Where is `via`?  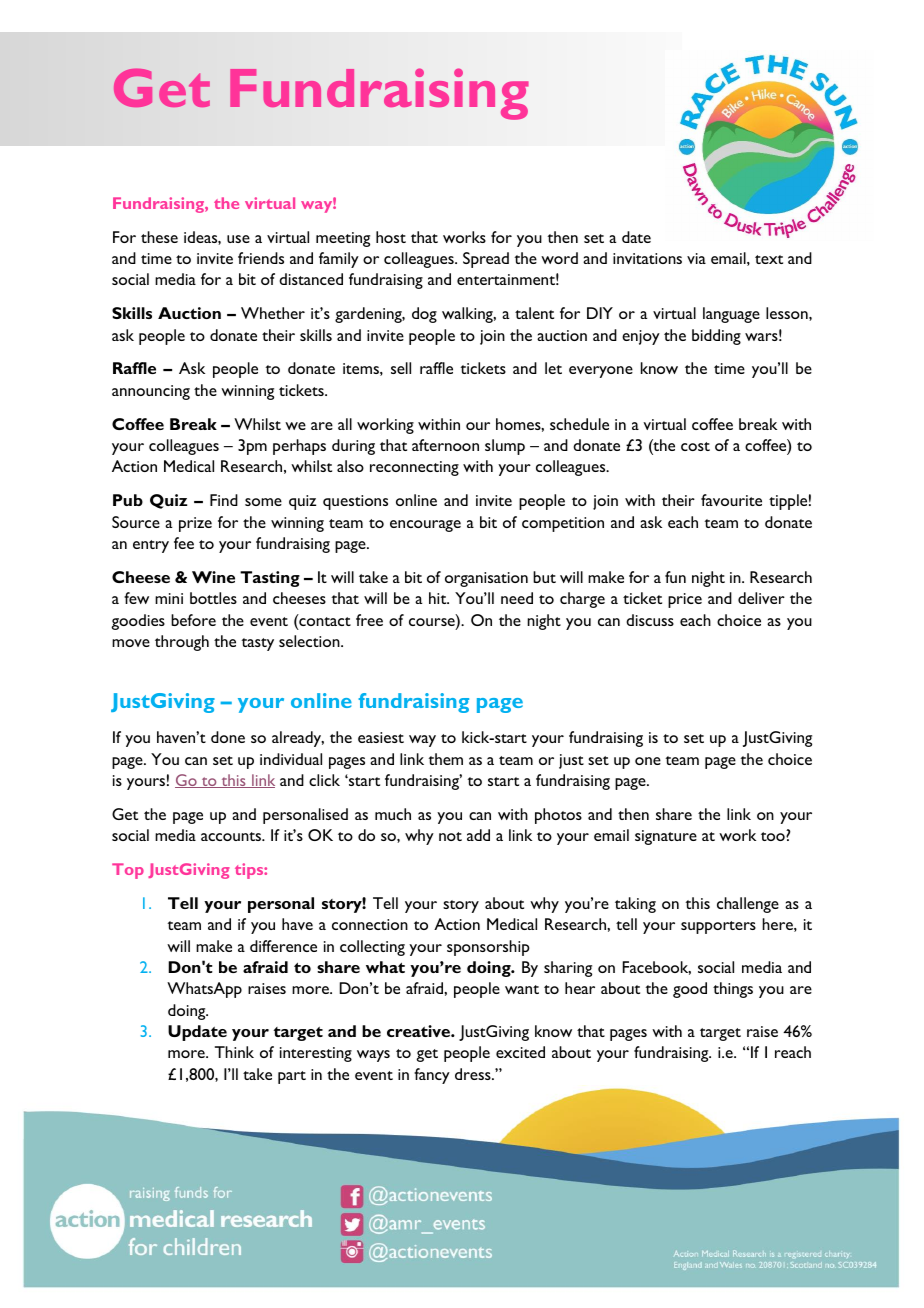
via is located at coordinates (696, 258).
